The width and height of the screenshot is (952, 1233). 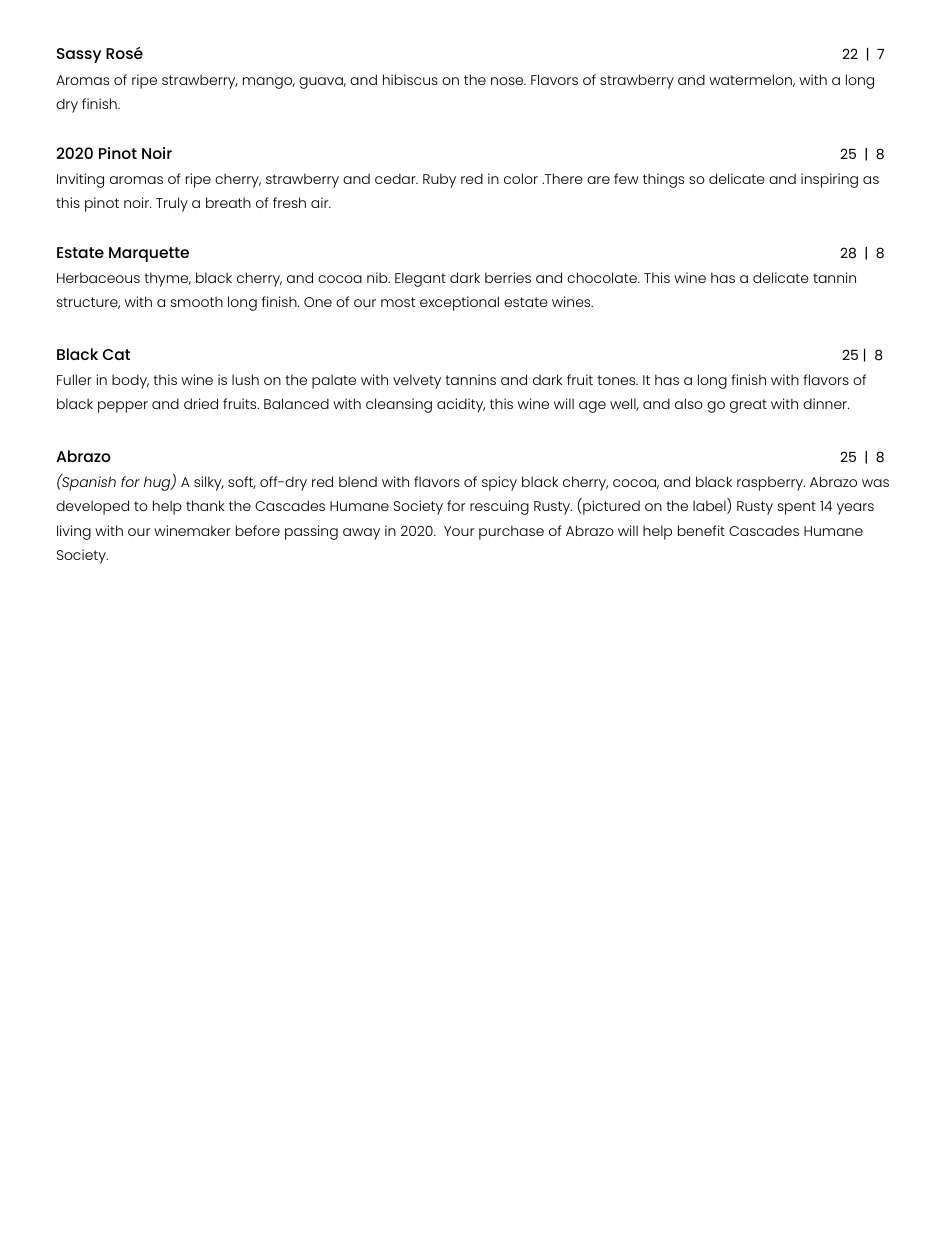 I want to click on exceptional, so click(x=459, y=303).
